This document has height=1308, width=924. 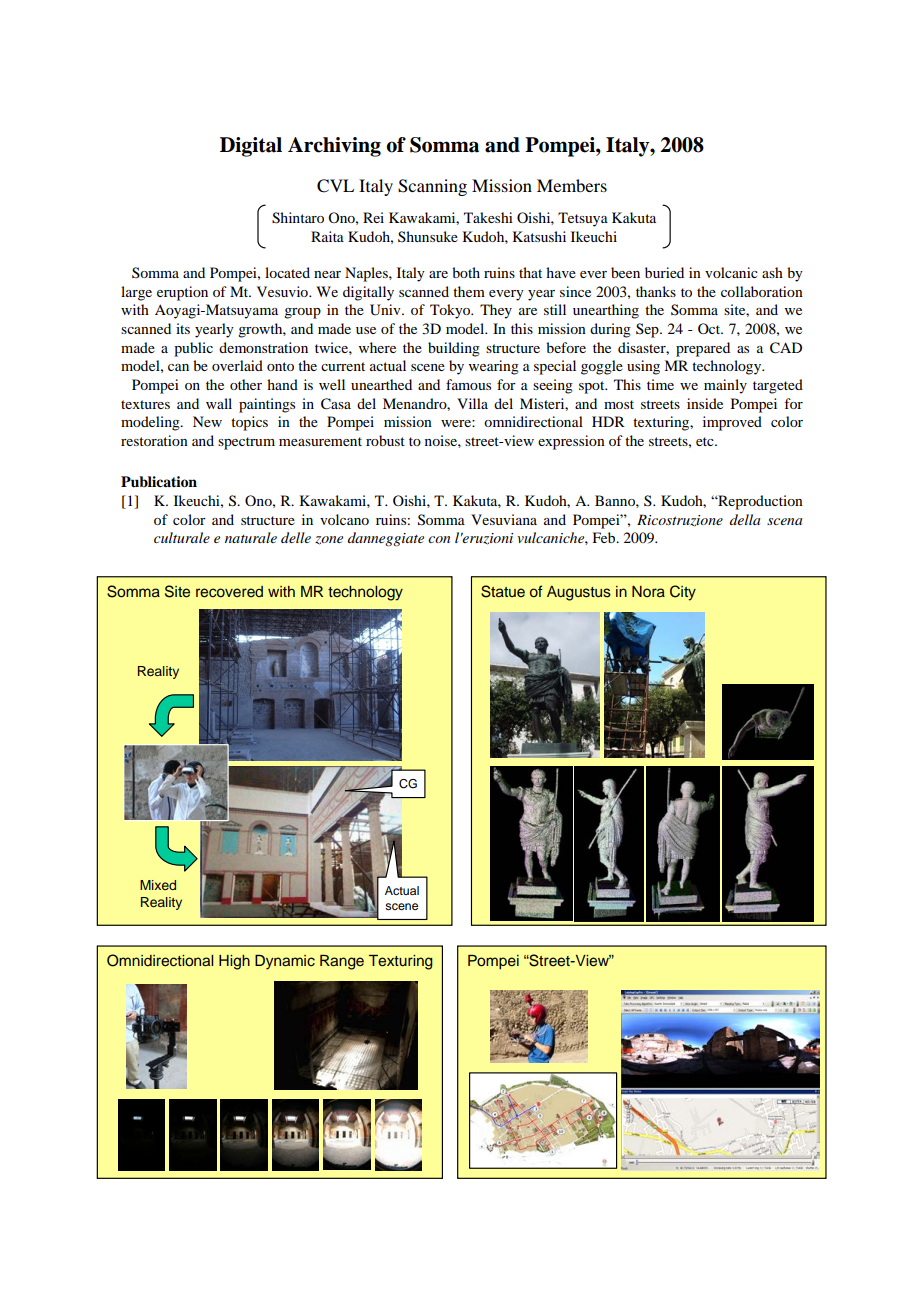 What do you see at coordinates (683, 593) in the document?
I see `City` at bounding box center [683, 593].
